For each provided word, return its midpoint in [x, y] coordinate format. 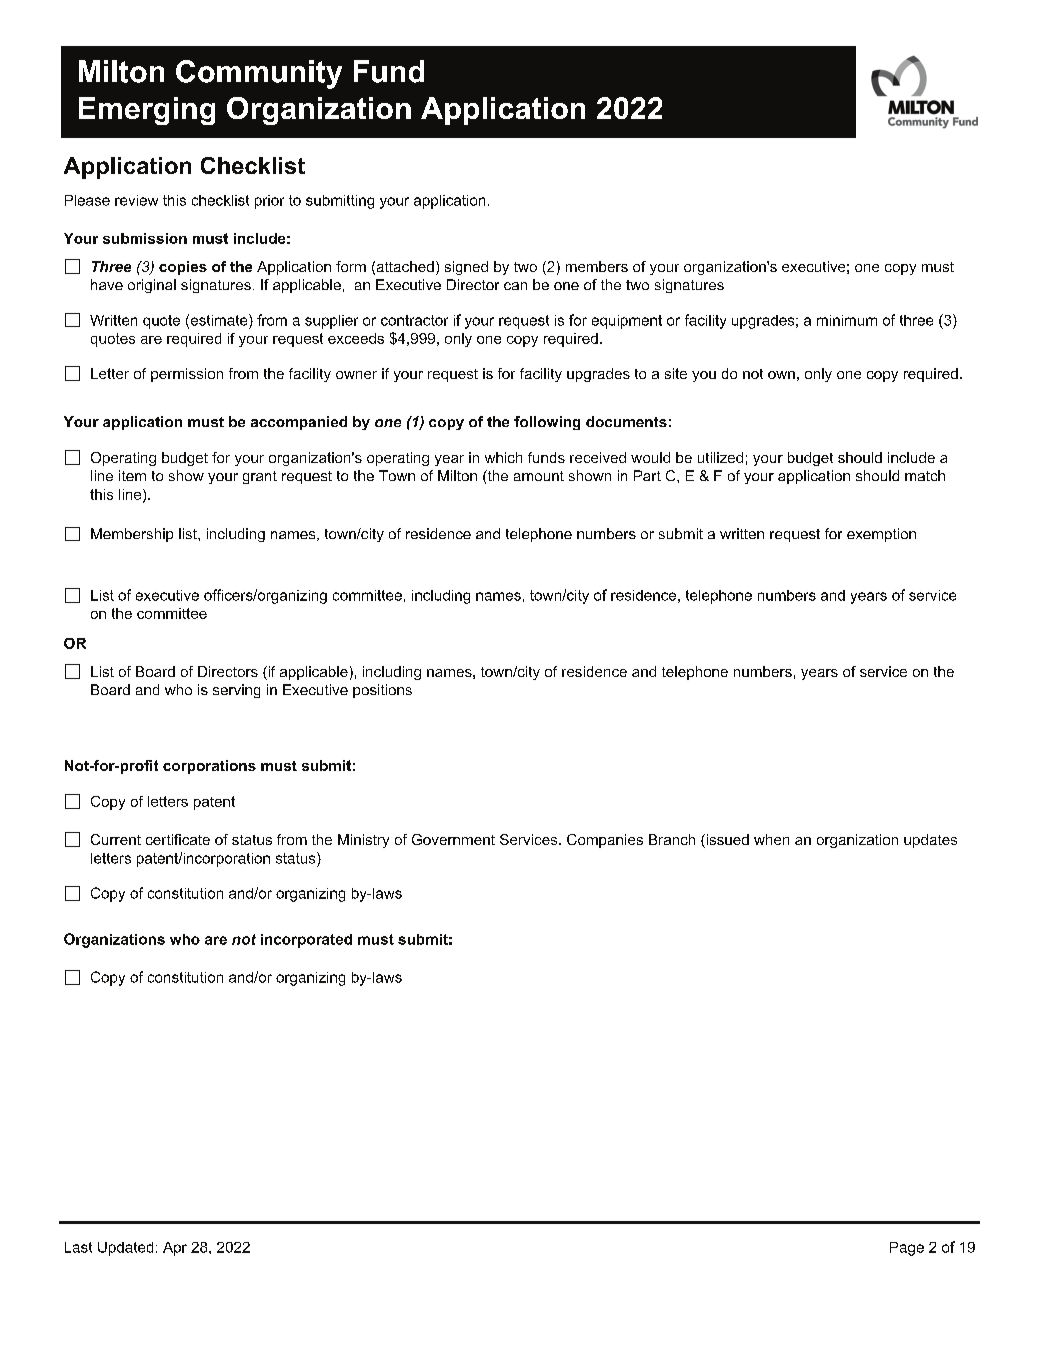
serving [236, 691]
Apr [175, 1249]
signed [466, 268]
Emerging [147, 111]
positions [382, 691]
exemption [881, 535]
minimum [847, 320]
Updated [125, 1249]
